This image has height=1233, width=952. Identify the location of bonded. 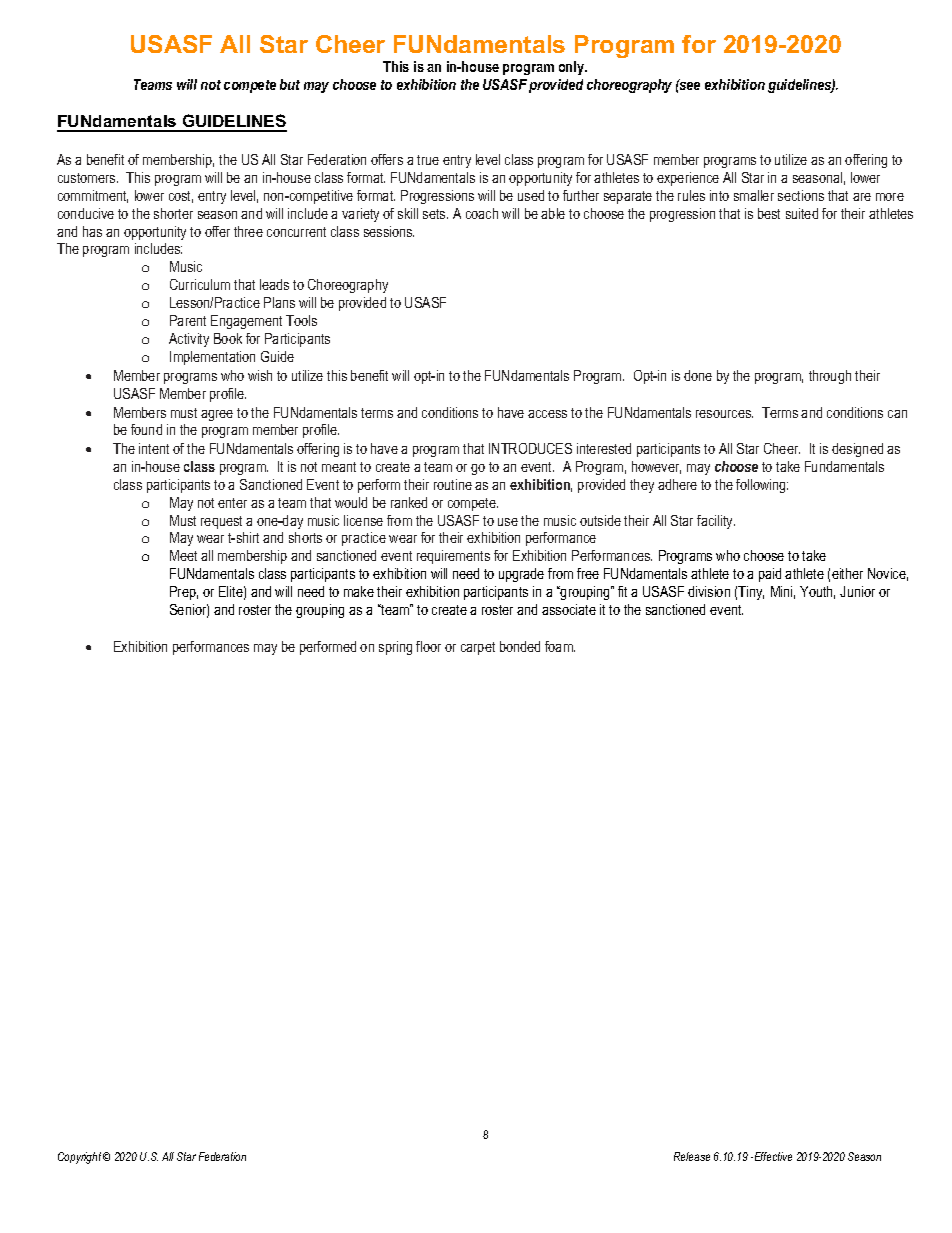
(520, 646).
